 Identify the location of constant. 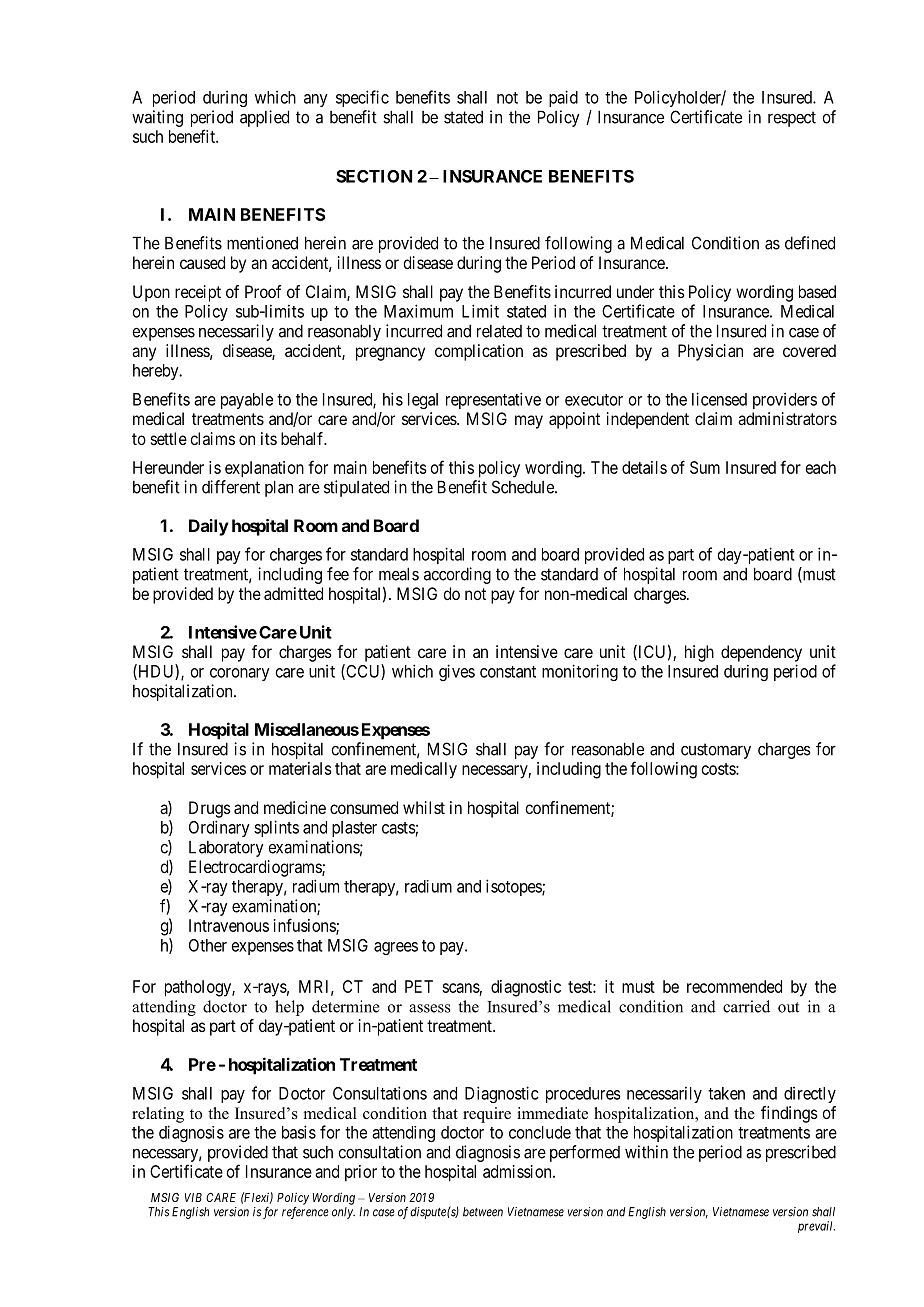
(508, 672).
